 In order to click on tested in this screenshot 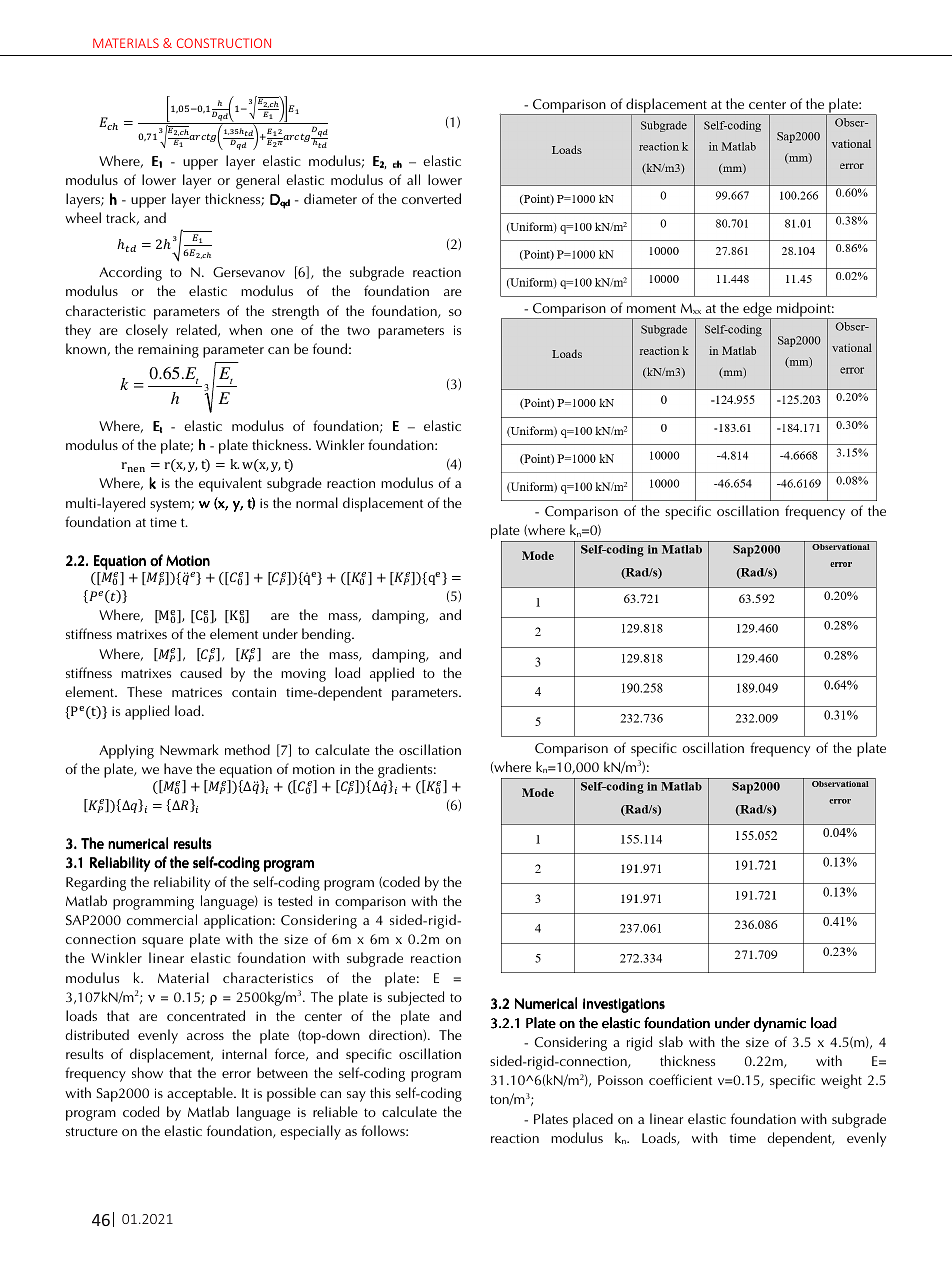, I will do `click(295, 900)`.
